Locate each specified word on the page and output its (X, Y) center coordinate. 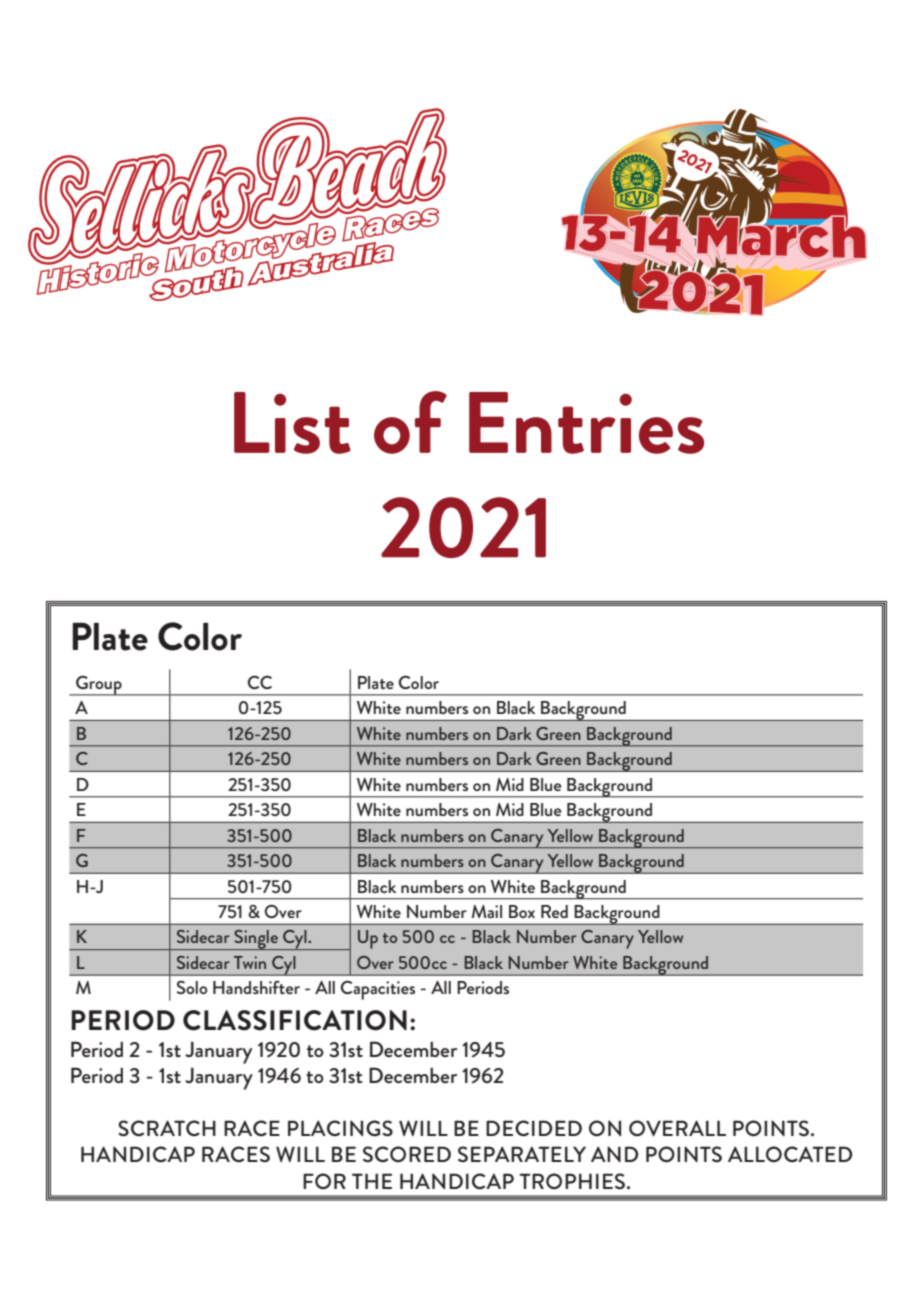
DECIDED (534, 1128)
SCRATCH (167, 1128)
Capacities (377, 990)
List (292, 423)
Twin (250, 962)
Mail (487, 911)
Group (99, 686)
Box (522, 911)
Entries (586, 423)
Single (256, 940)
